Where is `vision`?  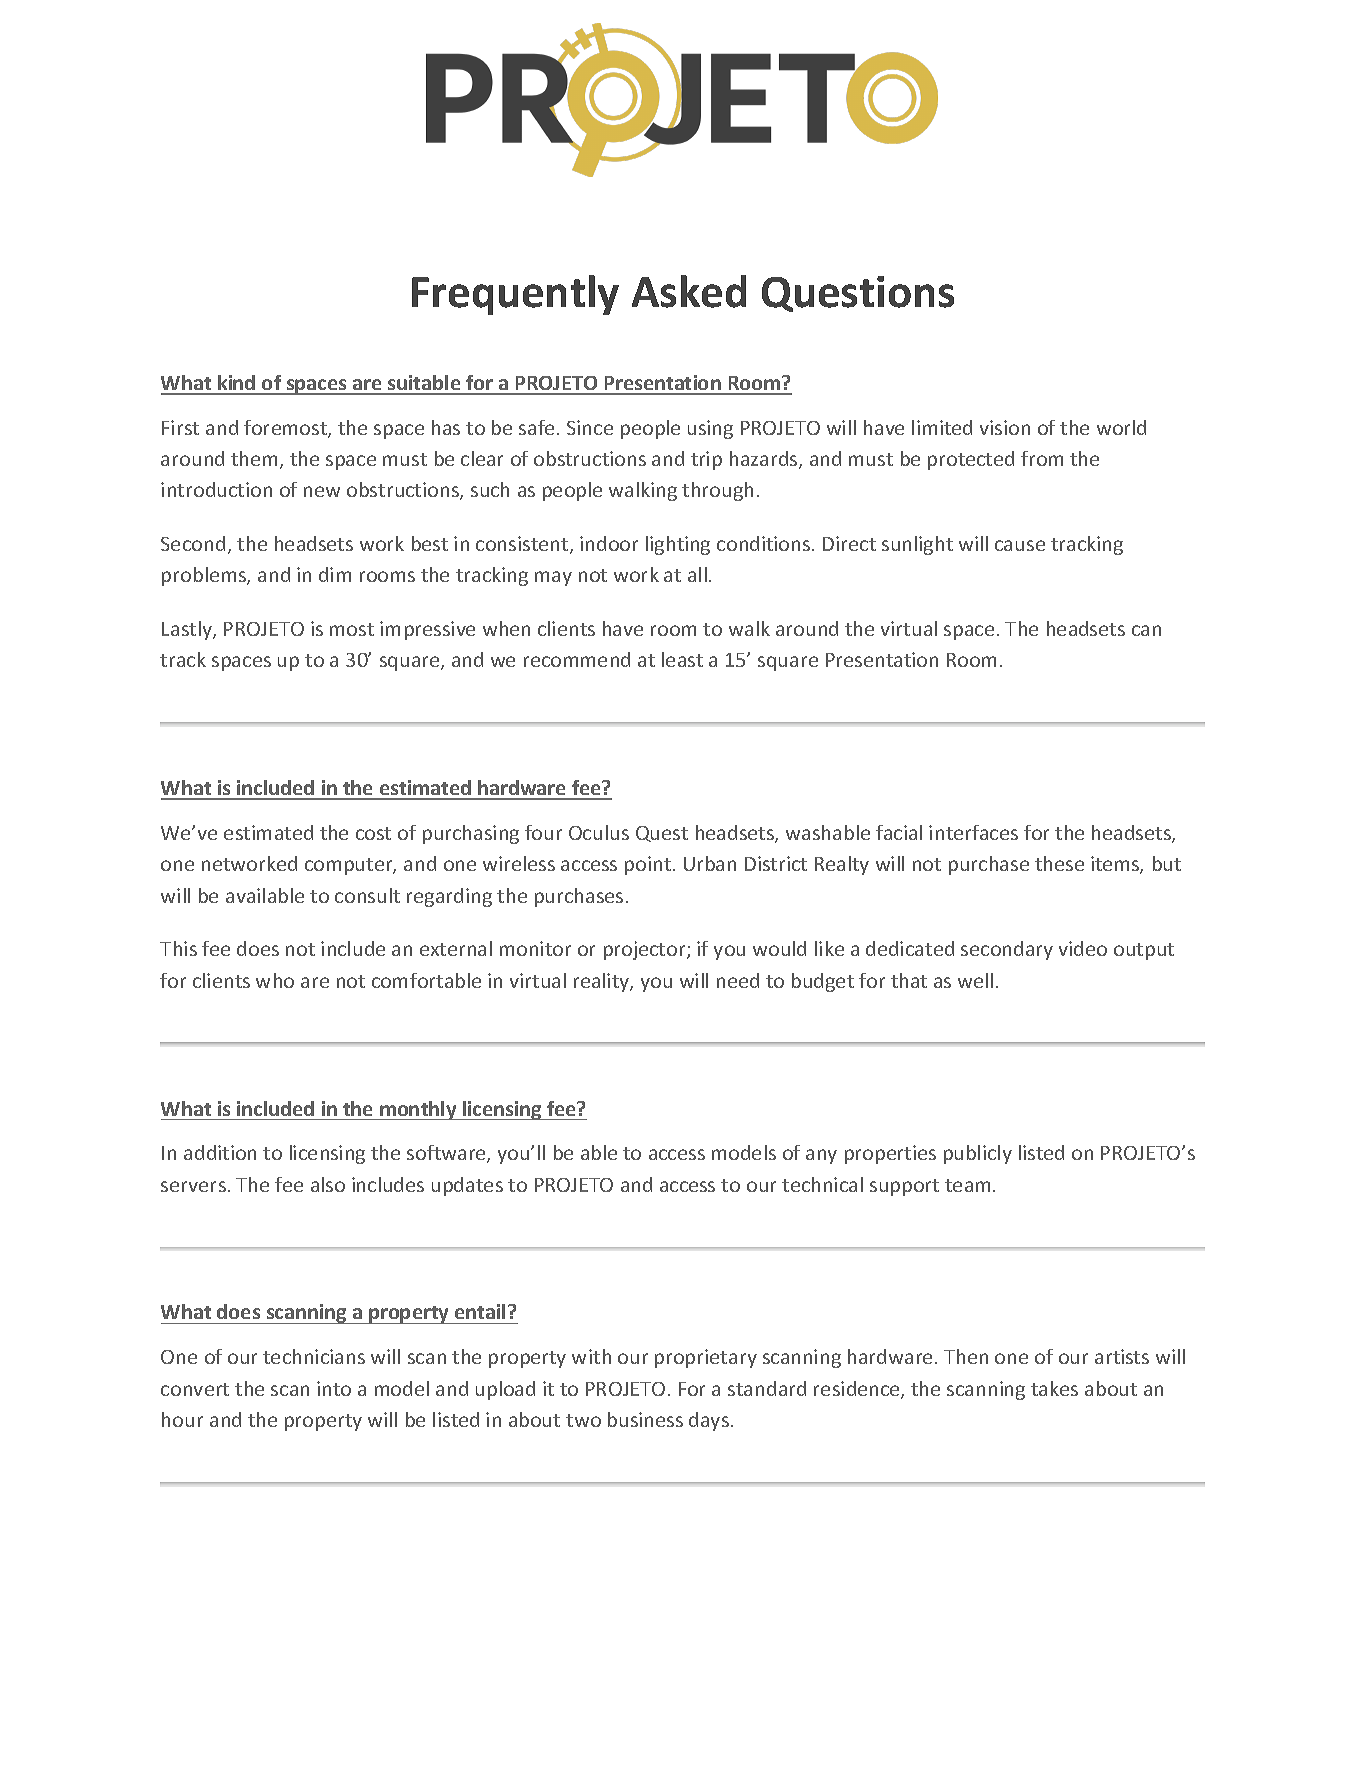
vision is located at coordinates (1005, 427).
